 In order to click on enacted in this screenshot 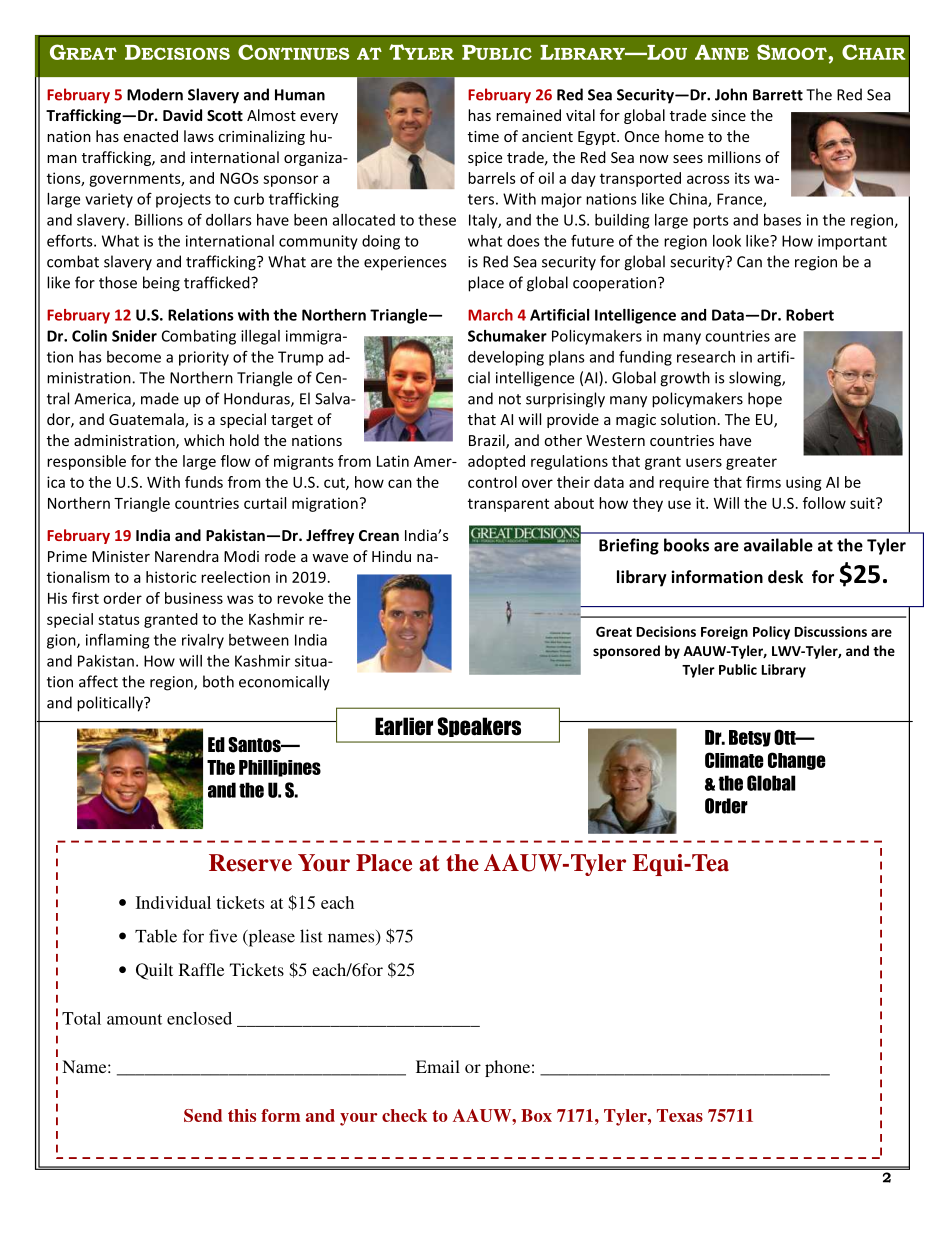, I will do `click(150, 136)`.
